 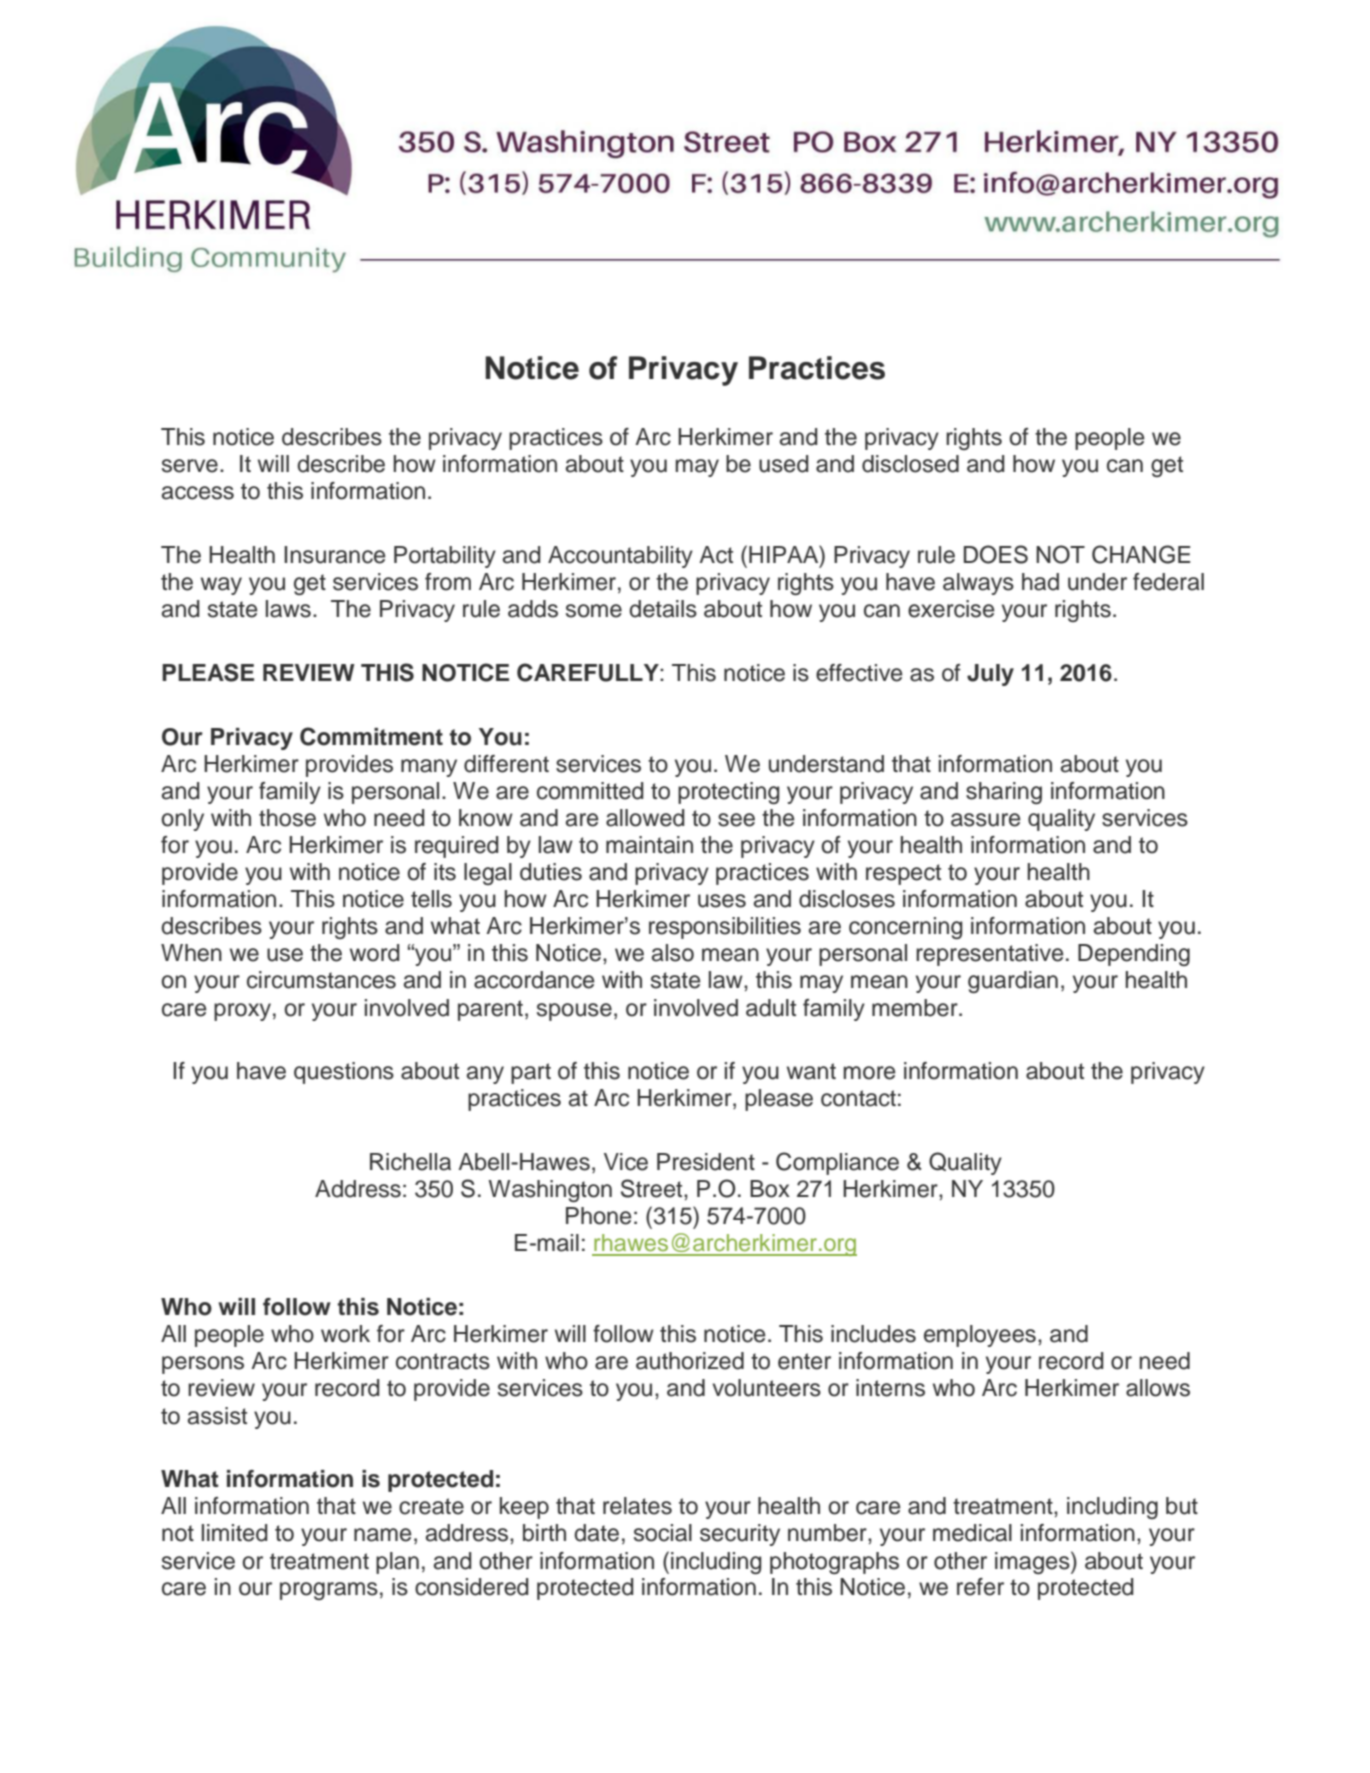 I want to click on programs, so click(x=329, y=1591).
